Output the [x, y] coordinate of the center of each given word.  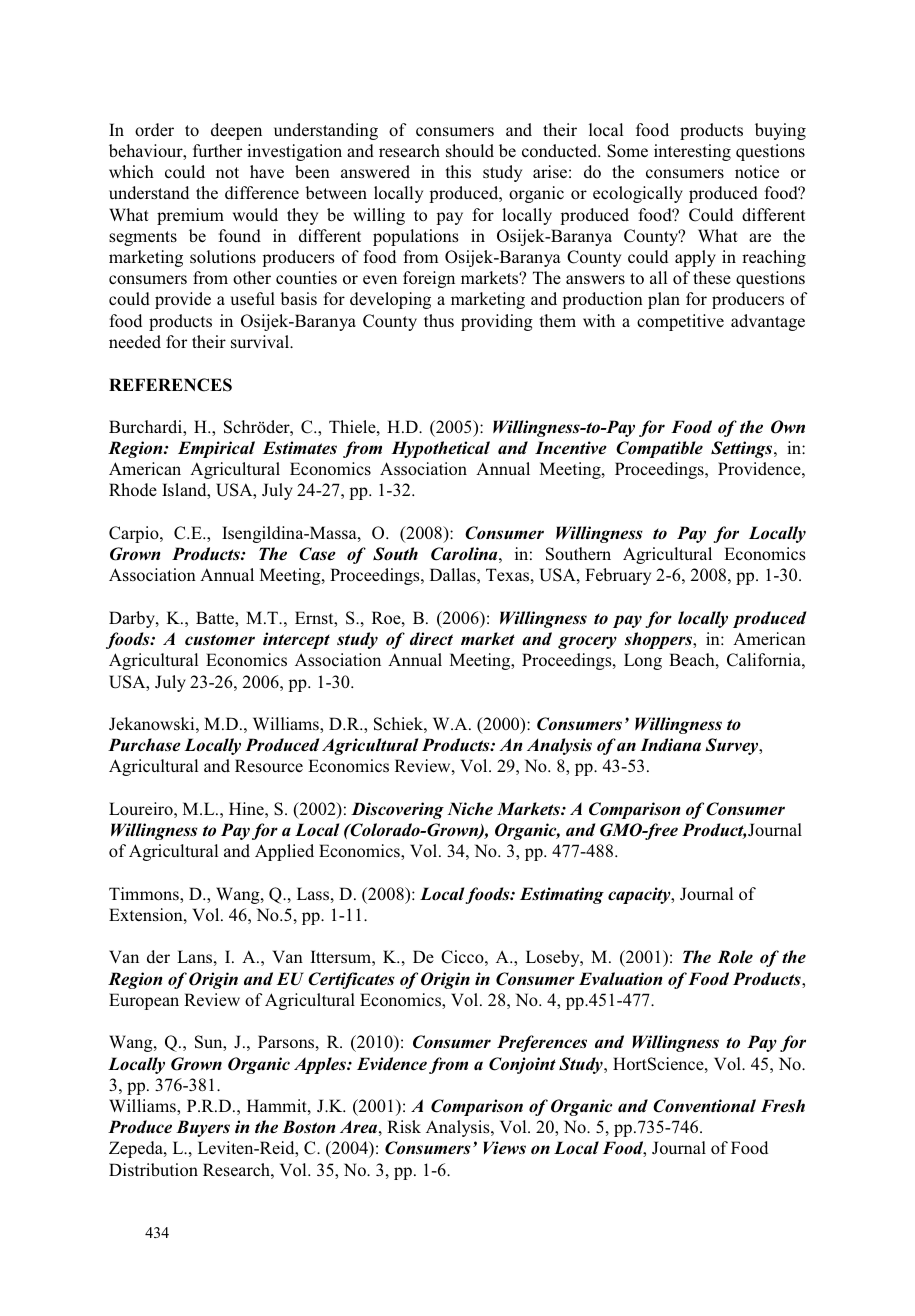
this [458, 171]
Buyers [203, 1128]
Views [505, 1148]
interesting [692, 152]
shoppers [660, 640]
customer [220, 640]
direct [431, 638]
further [217, 150]
